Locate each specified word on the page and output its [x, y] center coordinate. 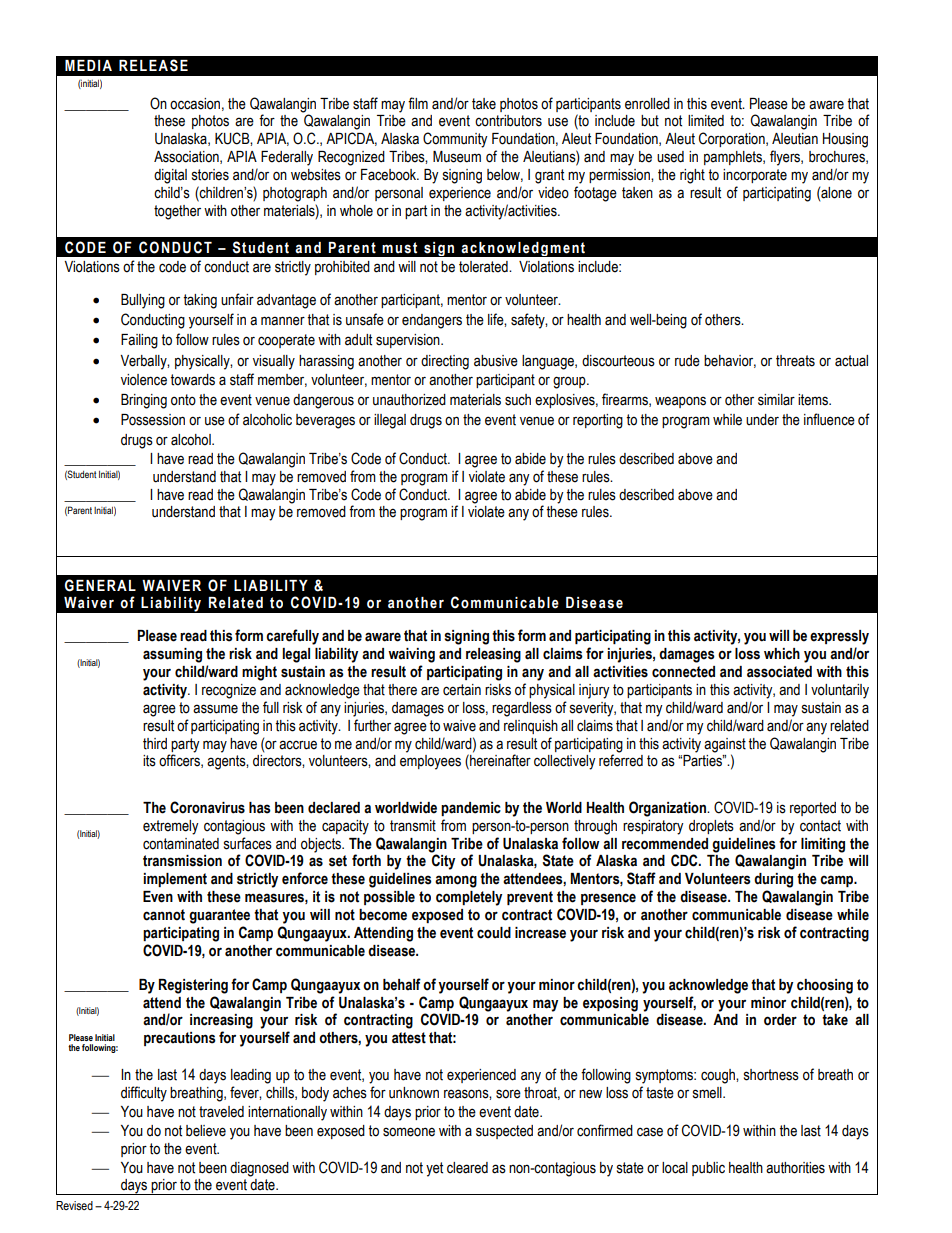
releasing [493, 655]
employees [430, 762]
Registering [193, 986]
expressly [839, 637]
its [149, 761]
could [494, 933]
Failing [139, 341]
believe [206, 1131]
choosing [825, 986]
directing [445, 362]
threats [795, 361]
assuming [172, 655]
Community [455, 140]
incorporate [755, 176]
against [725, 745]
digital [170, 176]
